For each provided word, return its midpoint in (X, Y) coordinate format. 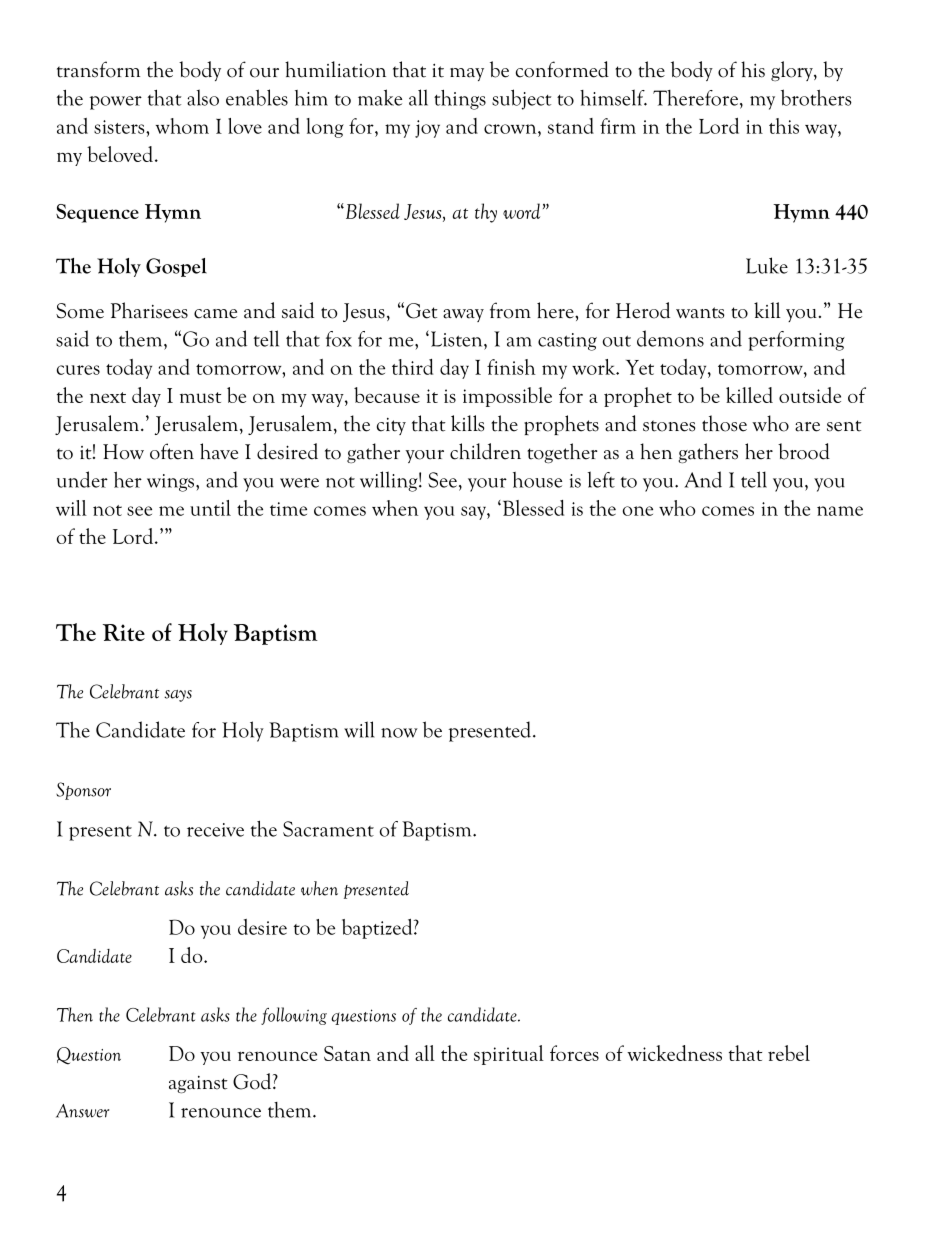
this (784, 126)
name (840, 511)
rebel (789, 1053)
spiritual (509, 1055)
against (198, 1085)
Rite (124, 632)
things (460, 99)
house (537, 480)
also (203, 97)
